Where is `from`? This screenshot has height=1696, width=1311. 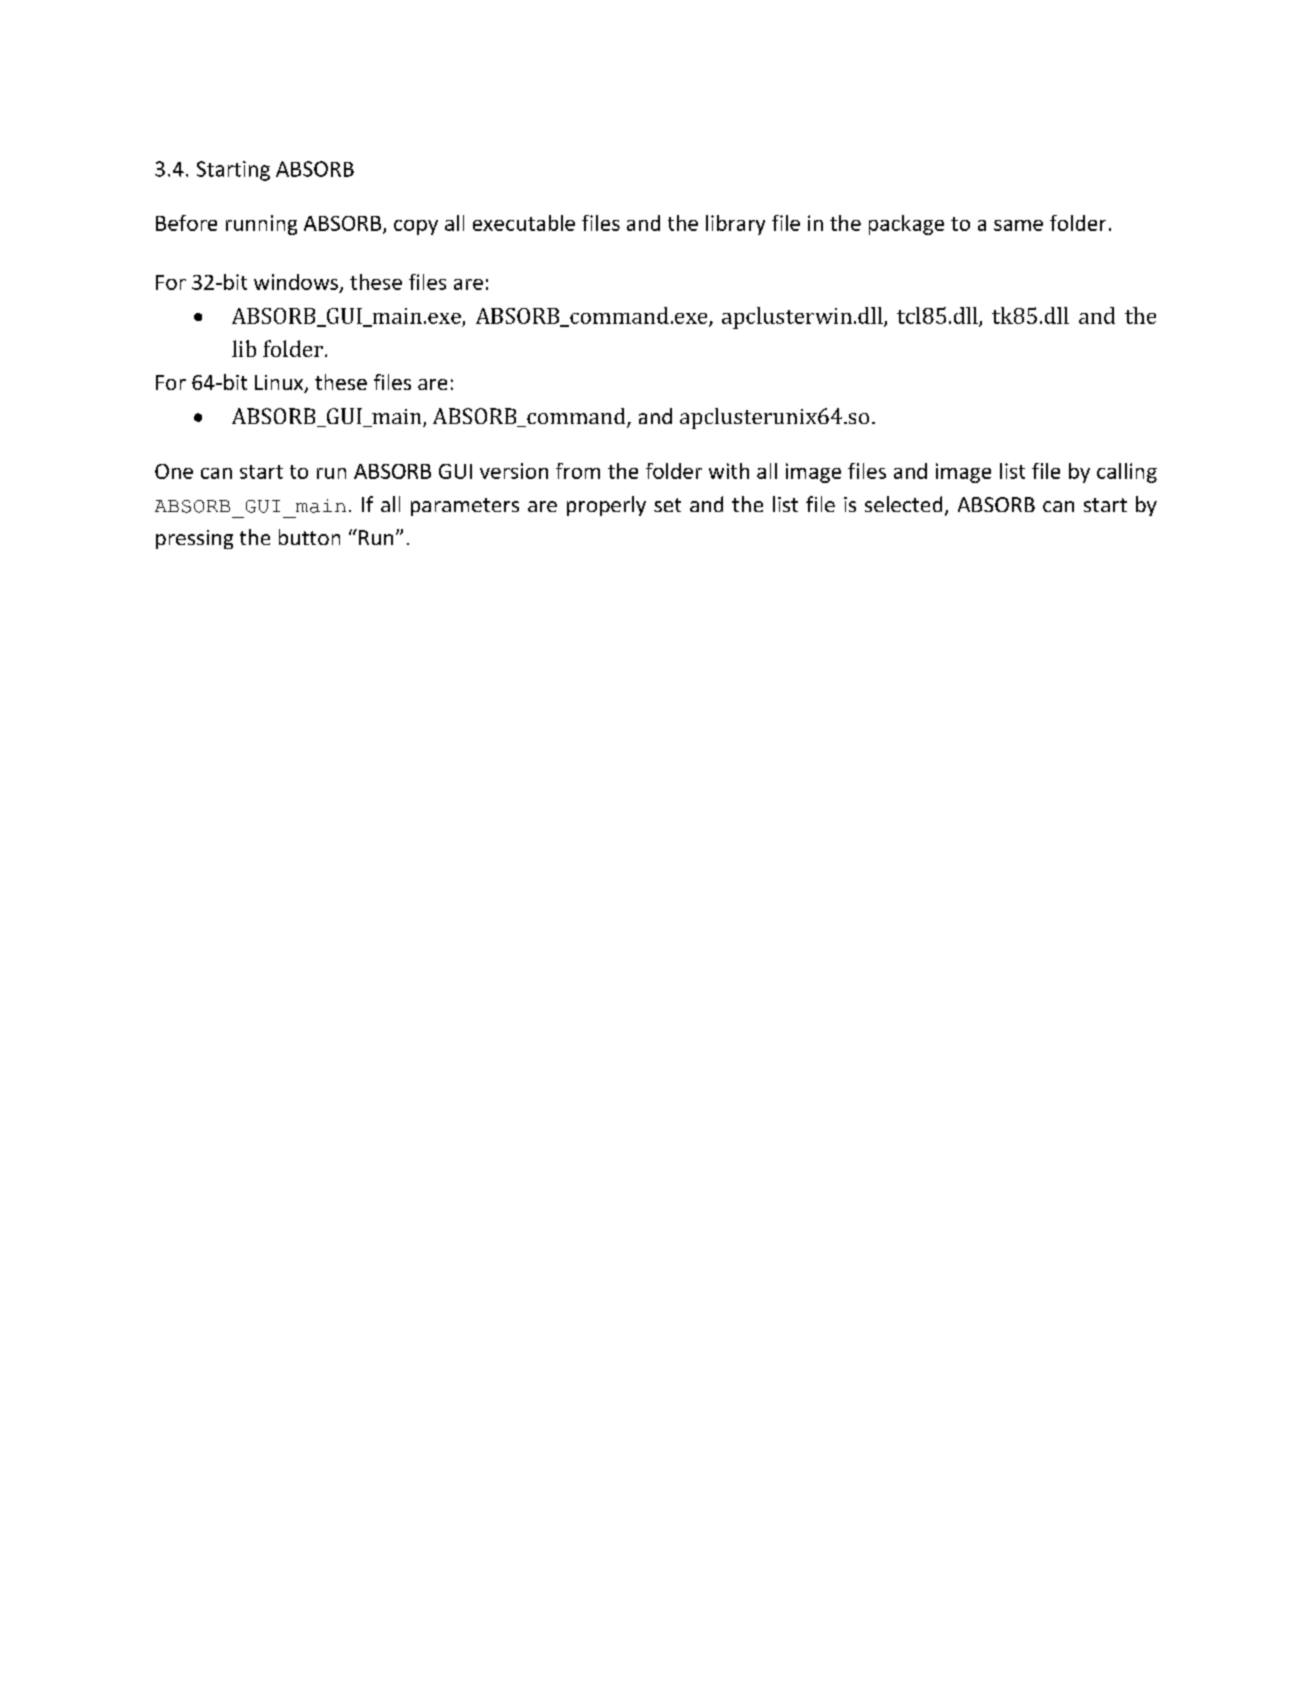
from is located at coordinates (578, 471).
